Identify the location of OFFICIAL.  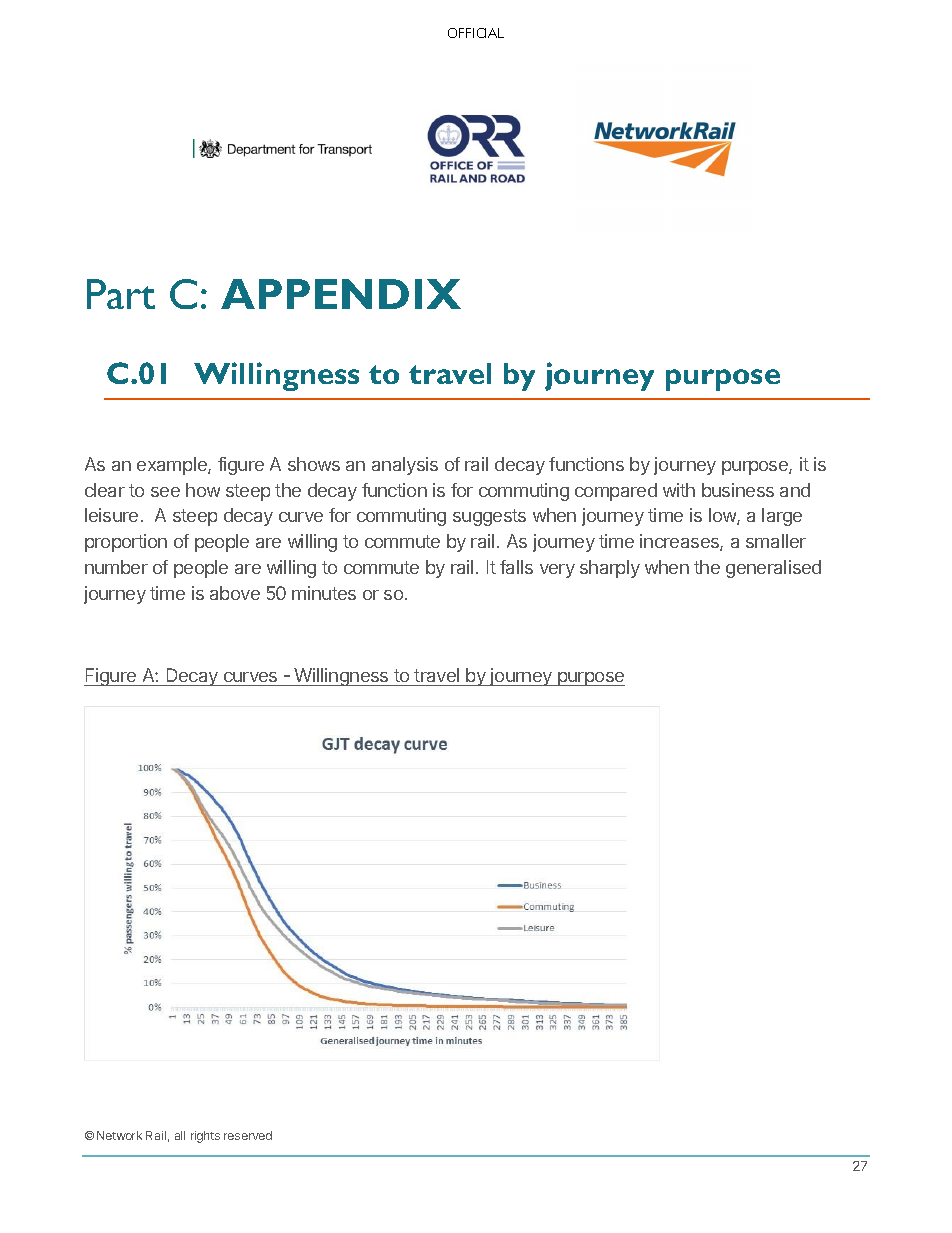
(476, 33).
